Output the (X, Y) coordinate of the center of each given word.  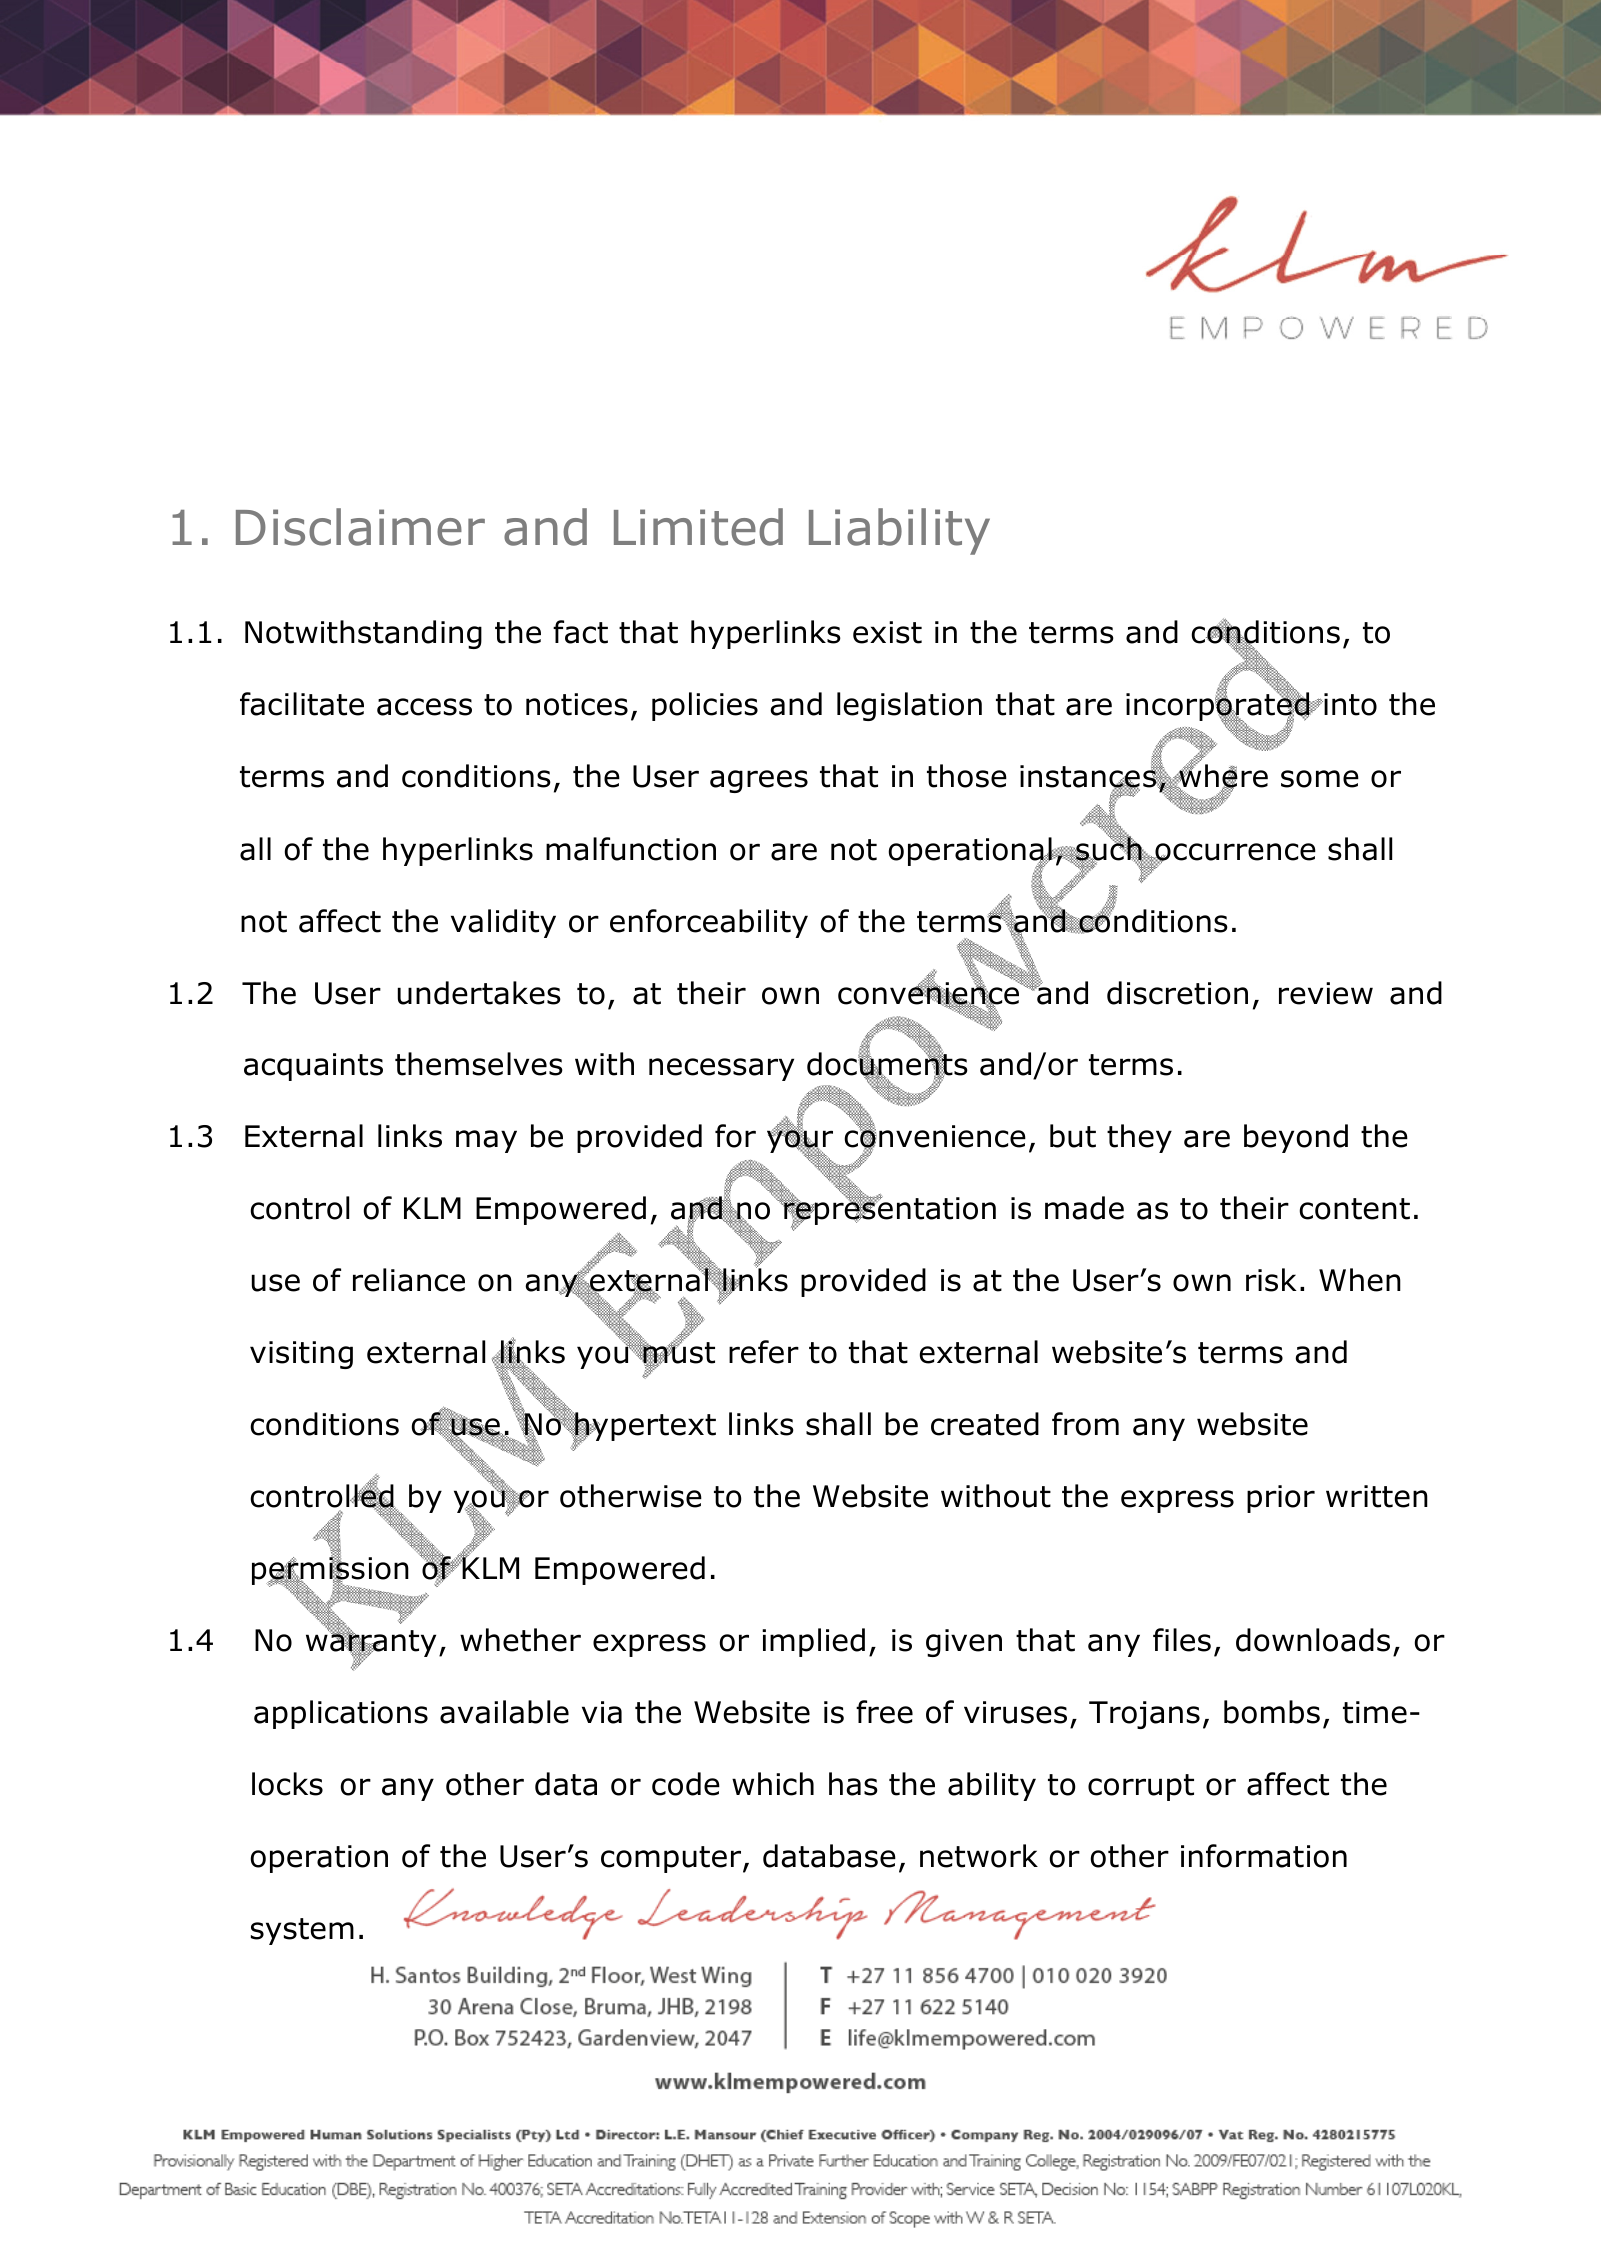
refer (764, 1352)
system (302, 1931)
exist (887, 632)
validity (503, 923)
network (979, 1856)
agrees (759, 781)
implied (813, 1642)
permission (330, 1571)
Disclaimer (360, 527)
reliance (409, 1280)
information (1264, 1856)
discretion (1177, 993)
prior (1281, 1499)
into (1349, 704)
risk (1271, 1280)
